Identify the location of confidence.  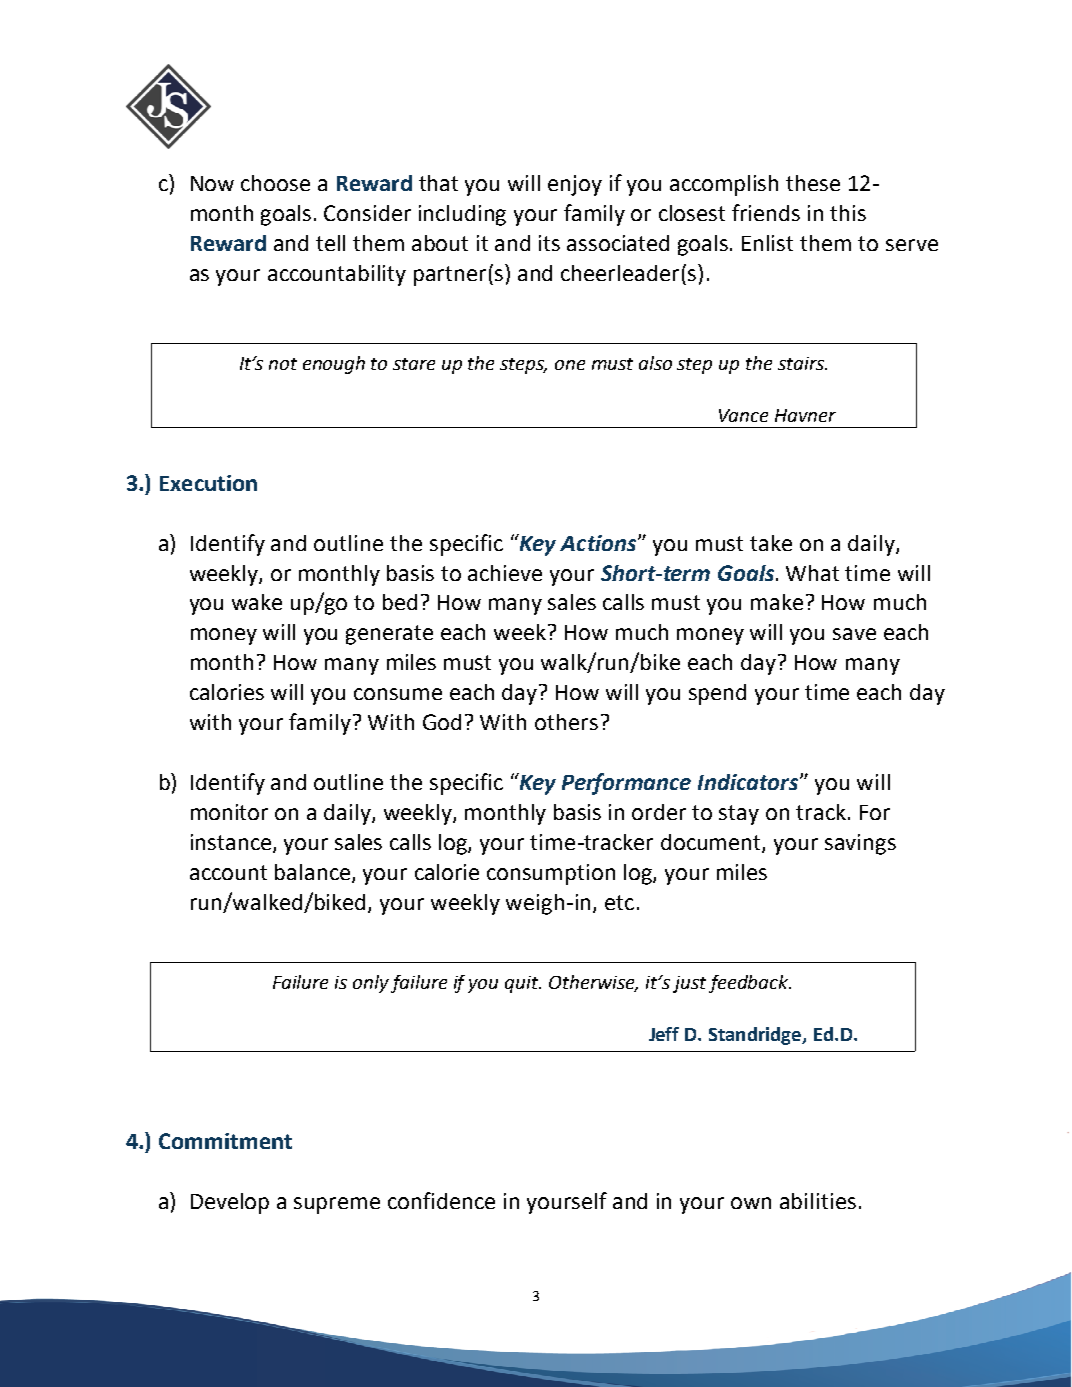
(441, 1200).
